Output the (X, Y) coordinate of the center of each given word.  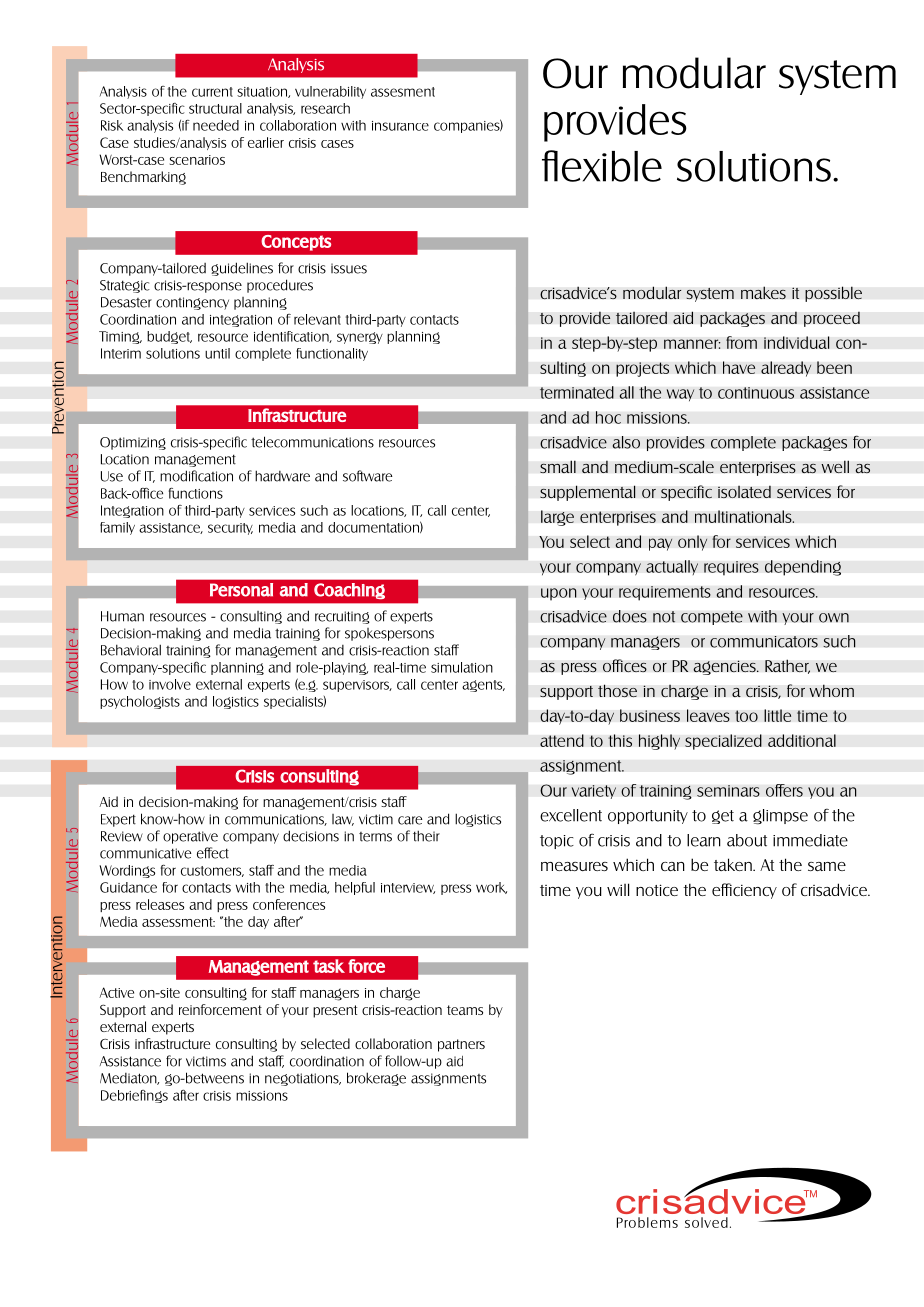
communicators (764, 642)
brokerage (376, 1079)
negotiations (303, 1079)
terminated (577, 392)
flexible (602, 166)
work (491, 888)
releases (160, 904)
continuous (756, 393)
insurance (400, 126)
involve (170, 684)
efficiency (744, 891)
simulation (462, 667)
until (217, 353)
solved (706, 1222)
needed (216, 125)
